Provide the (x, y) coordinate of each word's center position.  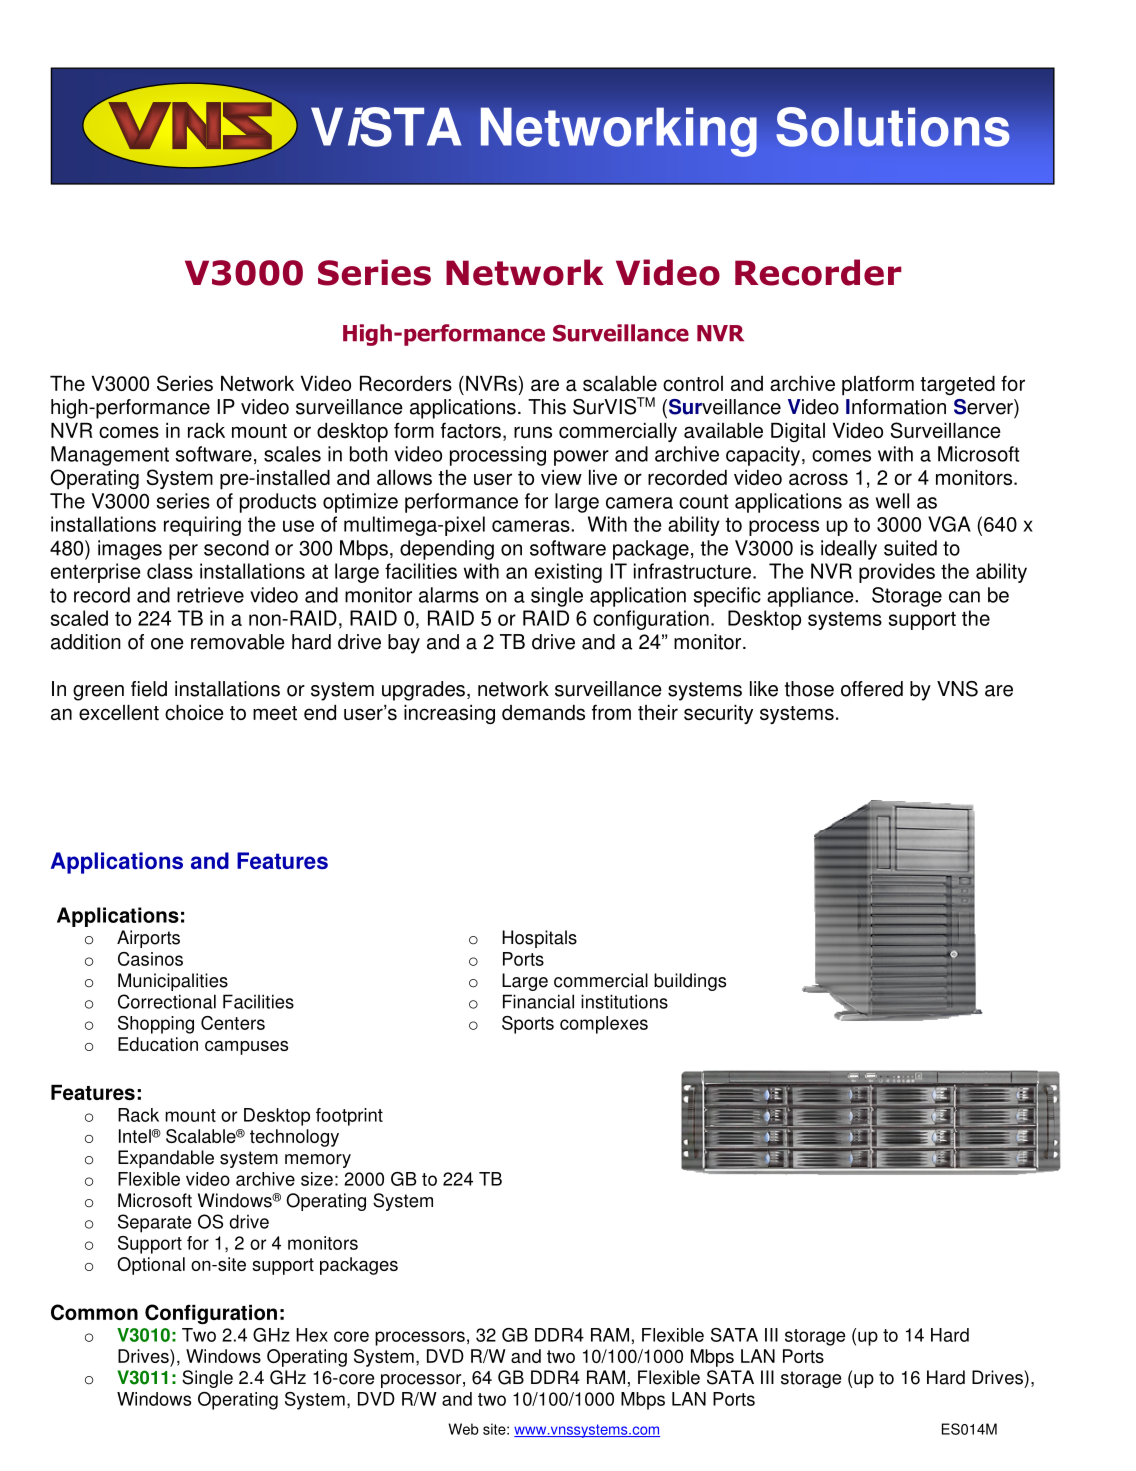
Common (94, 1312)
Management (110, 456)
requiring (202, 526)
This (547, 407)
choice (194, 712)
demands (543, 712)
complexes (604, 1025)
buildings (690, 982)
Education (158, 1044)
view (561, 477)
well (892, 501)
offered (872, 689)
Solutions (893, 127)
